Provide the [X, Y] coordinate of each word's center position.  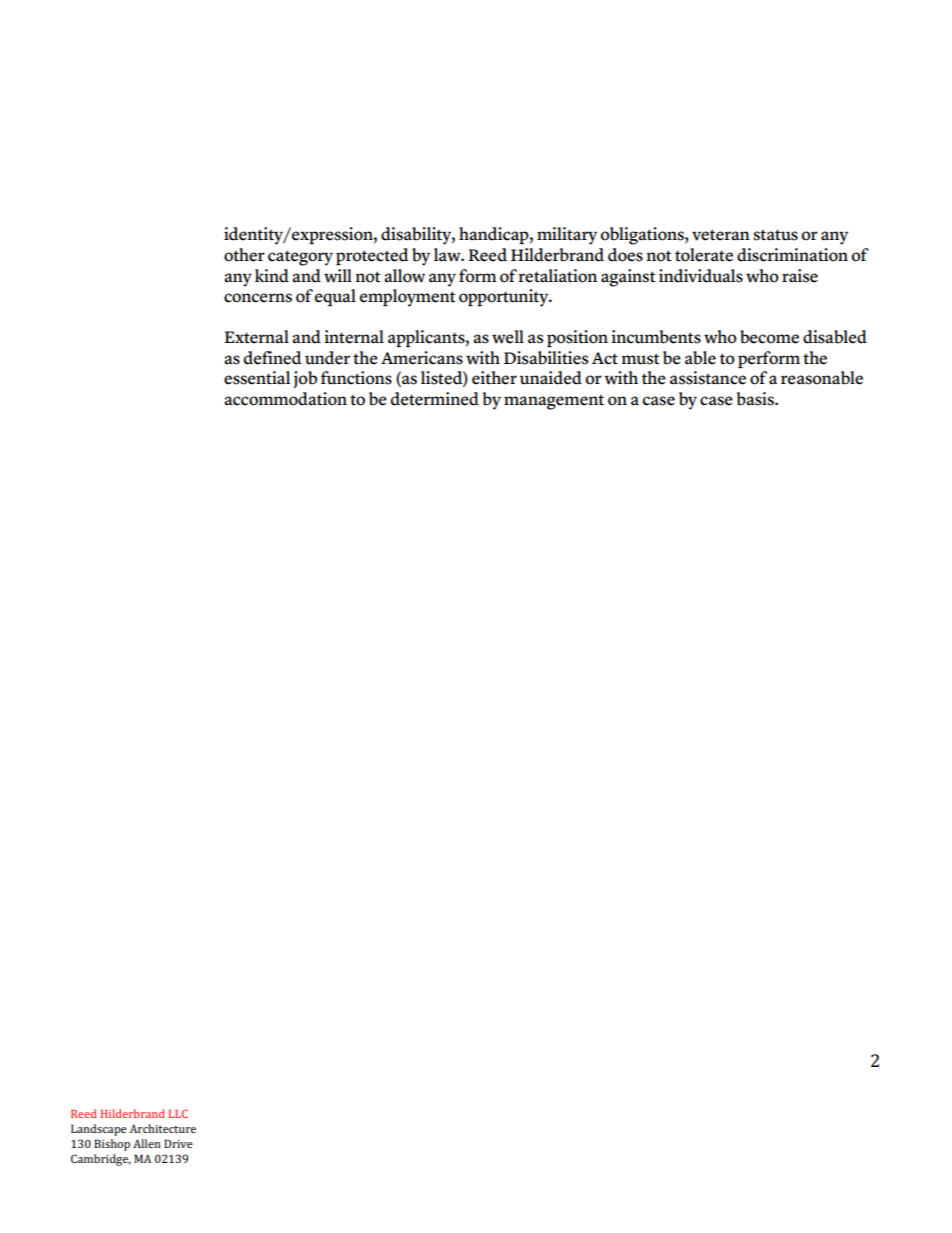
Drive [178, 1143]
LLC [178, 1113]
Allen [147, 1143]
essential [257, 378]
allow [404, 276]
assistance [708, 378]
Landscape [99, 1130]
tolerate [704, 255]
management [554, 402]
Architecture [163, 1128]
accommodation [285, 399]
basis [756, 399]
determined [435, 399]
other [244, 255]
